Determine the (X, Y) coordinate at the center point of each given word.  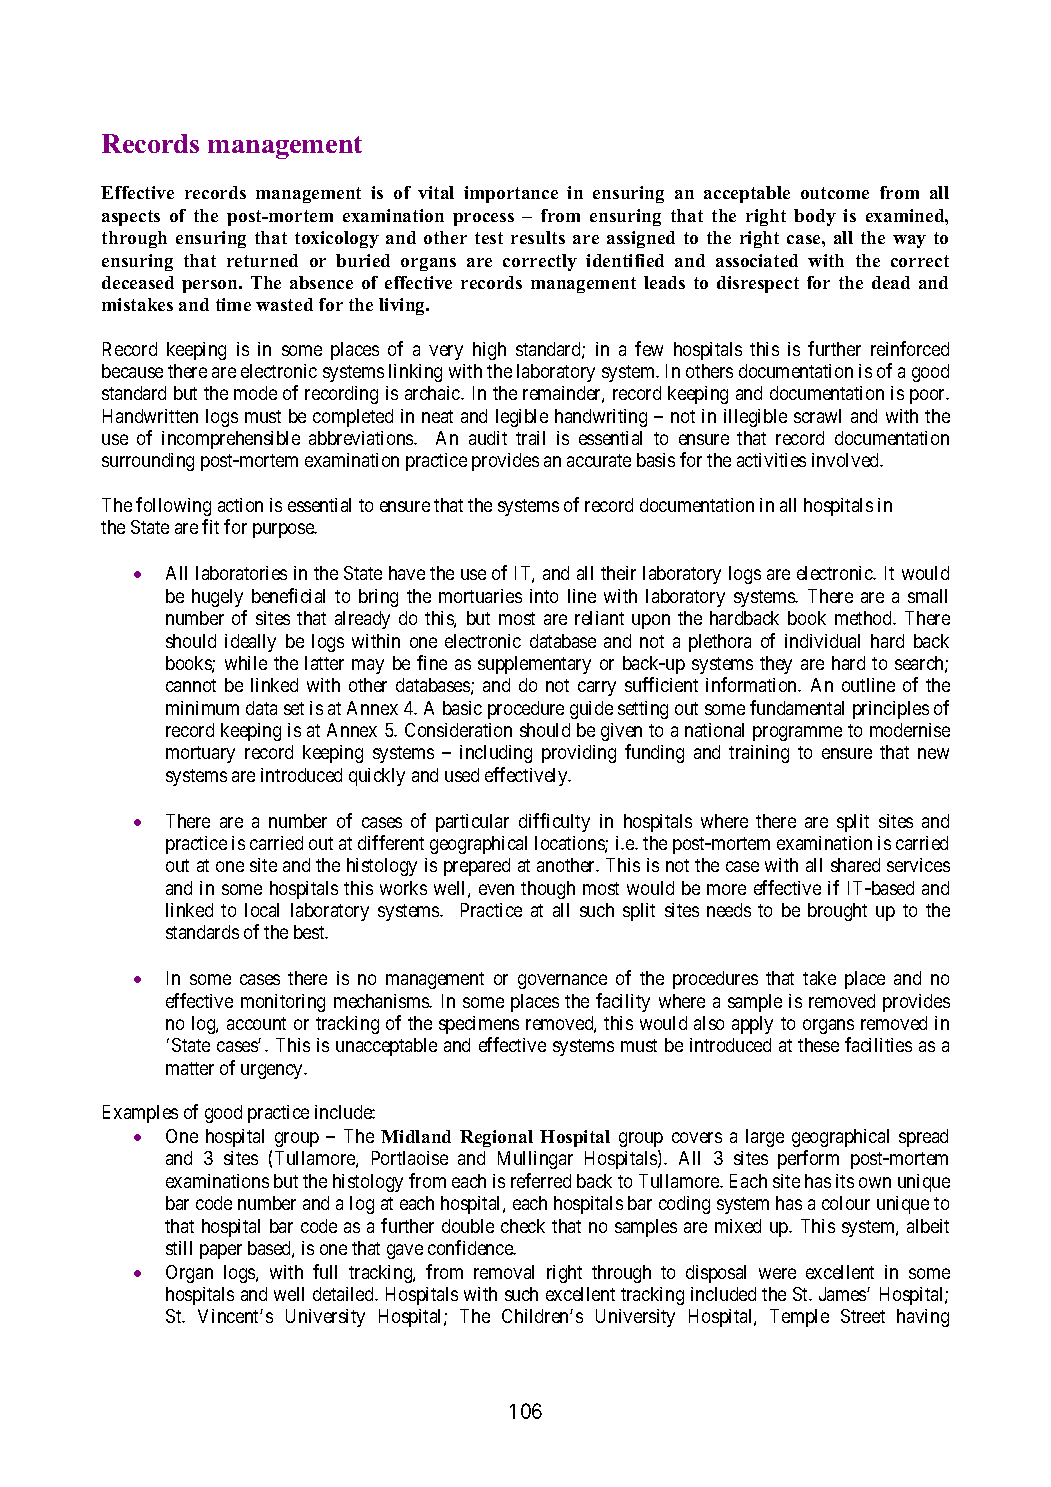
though (548, 890)
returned (262, 260)
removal (504, 1272)
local (262, 910)
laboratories (241, 573)
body (815, 217)
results (538, 237)
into (544, 596)
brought (837, 912)
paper (221, 1251)
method (865, 618)
